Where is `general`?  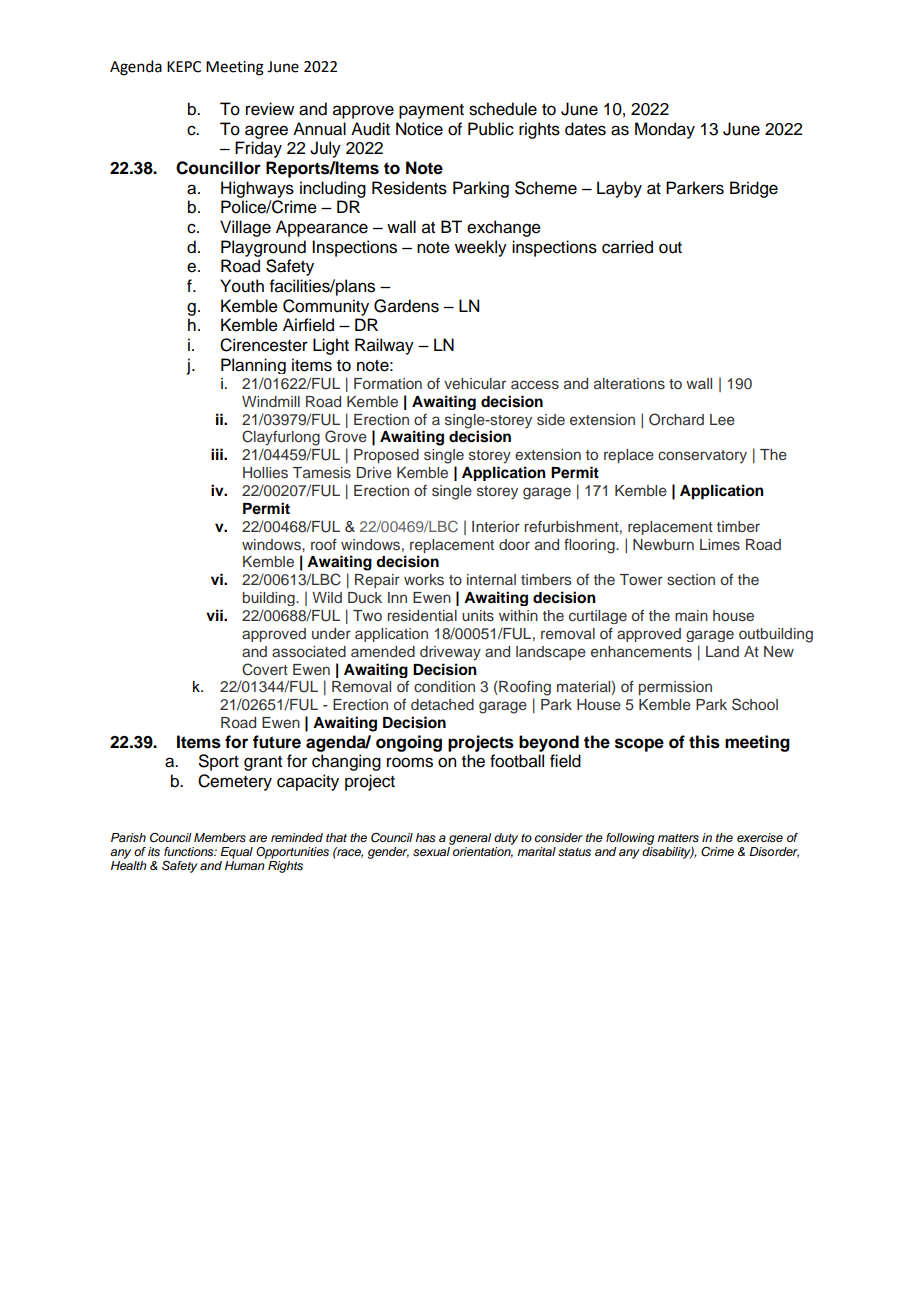
general is located at coordinates (470, 839).
